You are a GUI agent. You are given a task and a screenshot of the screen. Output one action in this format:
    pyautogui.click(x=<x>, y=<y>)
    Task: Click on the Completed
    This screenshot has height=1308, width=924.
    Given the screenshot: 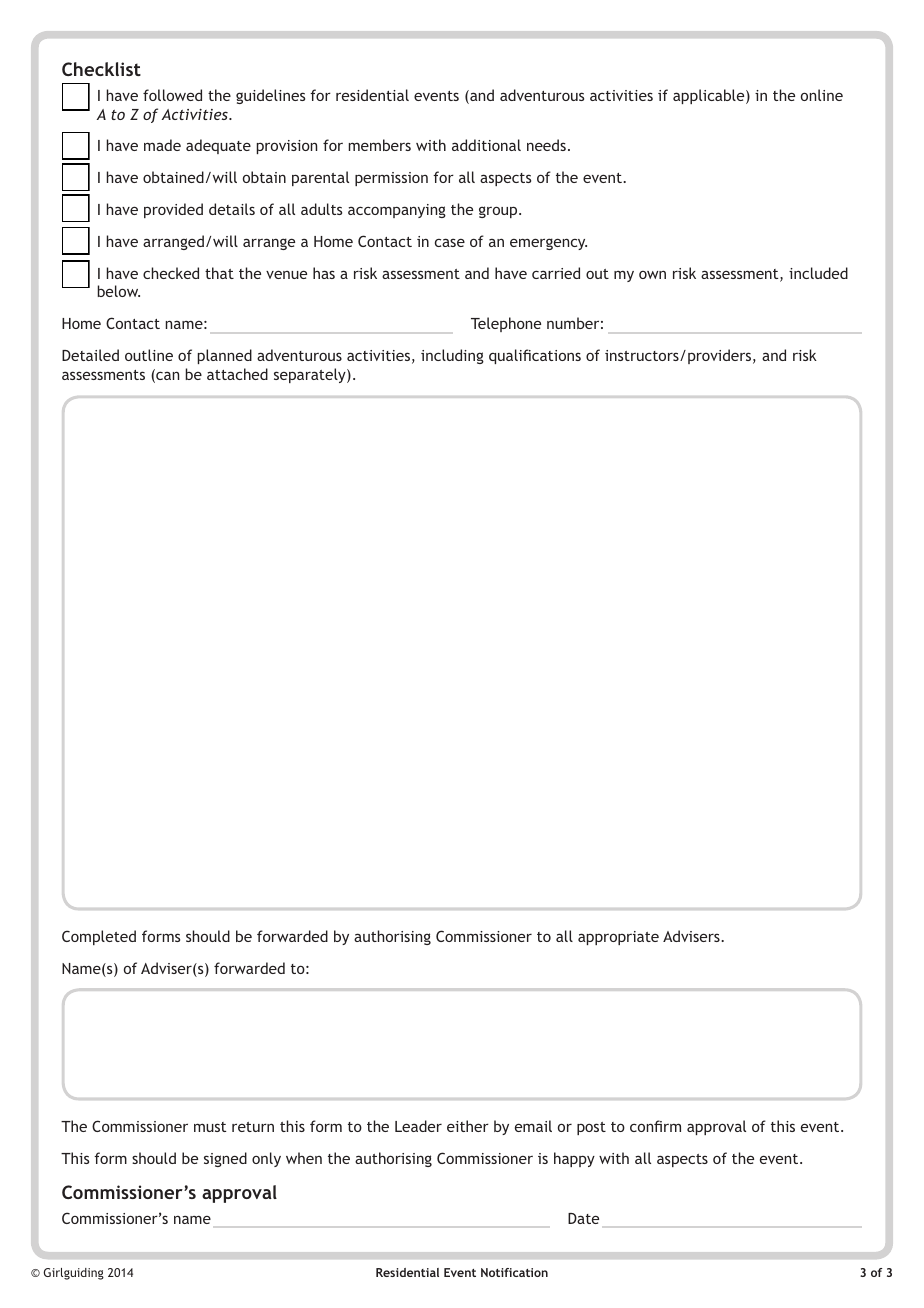 What is the action you would take?
    pyautogui.click(x=99, y=937)
